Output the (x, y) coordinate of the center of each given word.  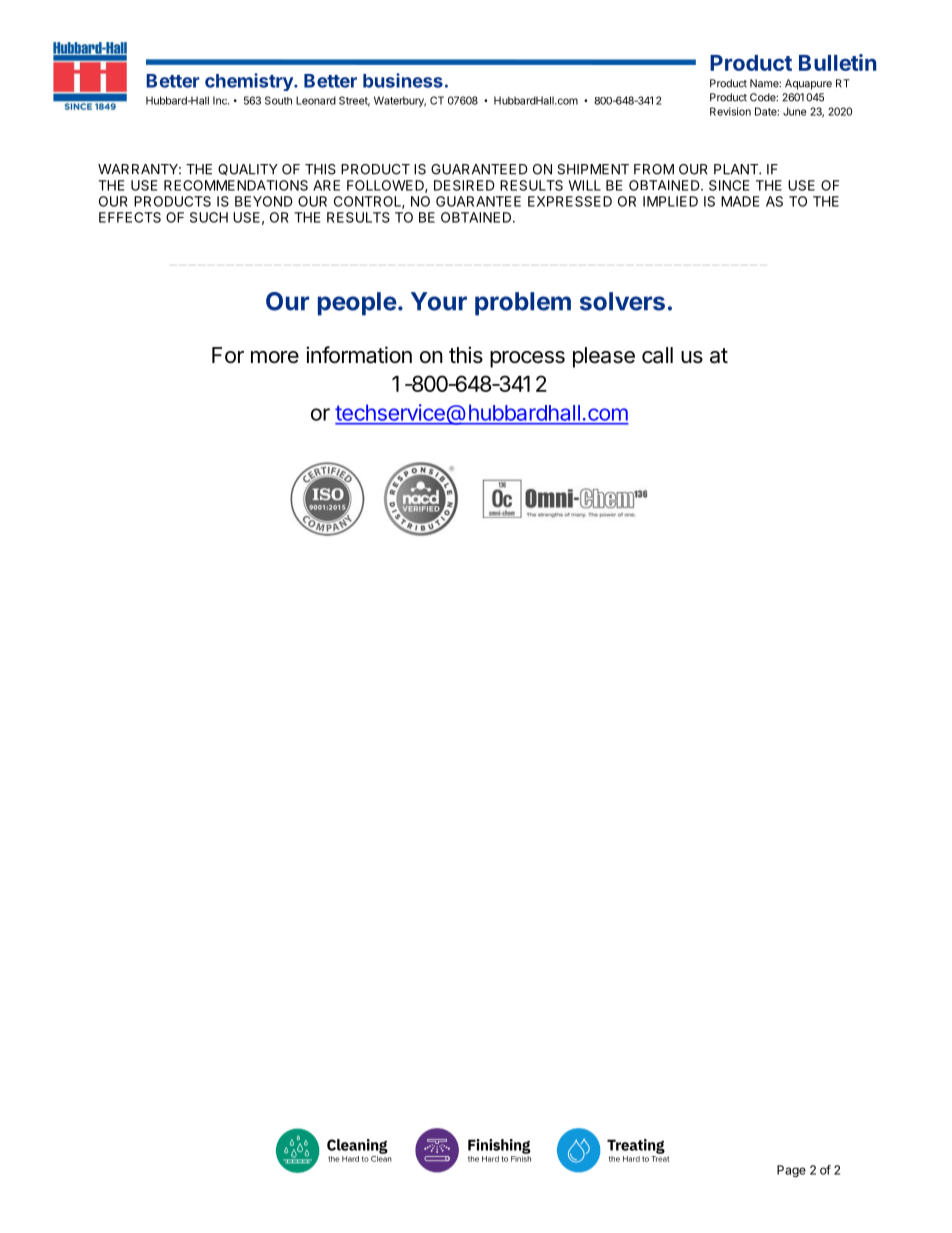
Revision (730, 111)
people (357, 304)
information (359, 355)
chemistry (250, 82)
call (657, 355)
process (527, 359)
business (403, 80)
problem (523, 304)
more (275, 357)
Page (791, 1171)
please (604, 357)
